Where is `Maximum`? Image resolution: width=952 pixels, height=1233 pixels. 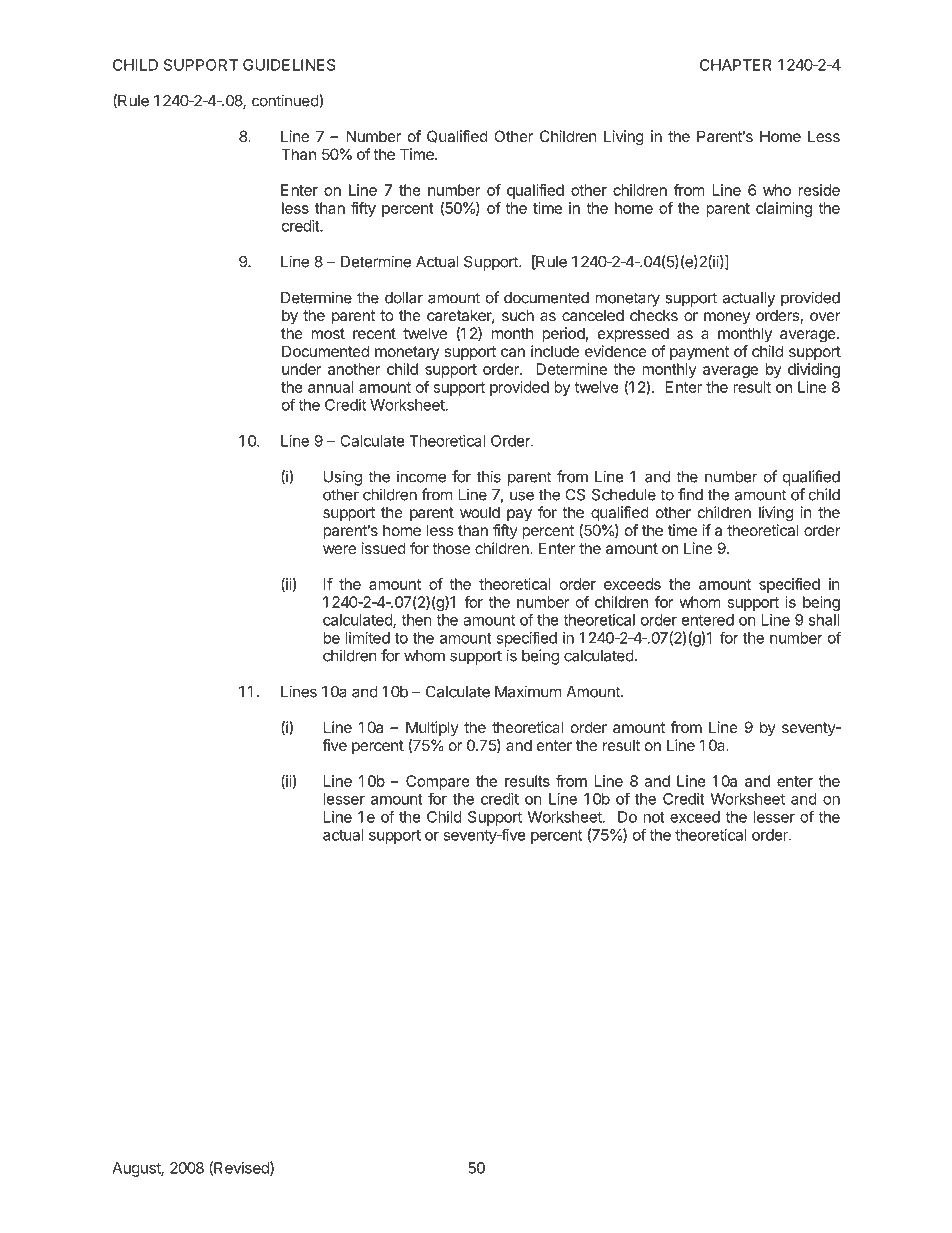
Maximum is located at coordinates (528, 691).
